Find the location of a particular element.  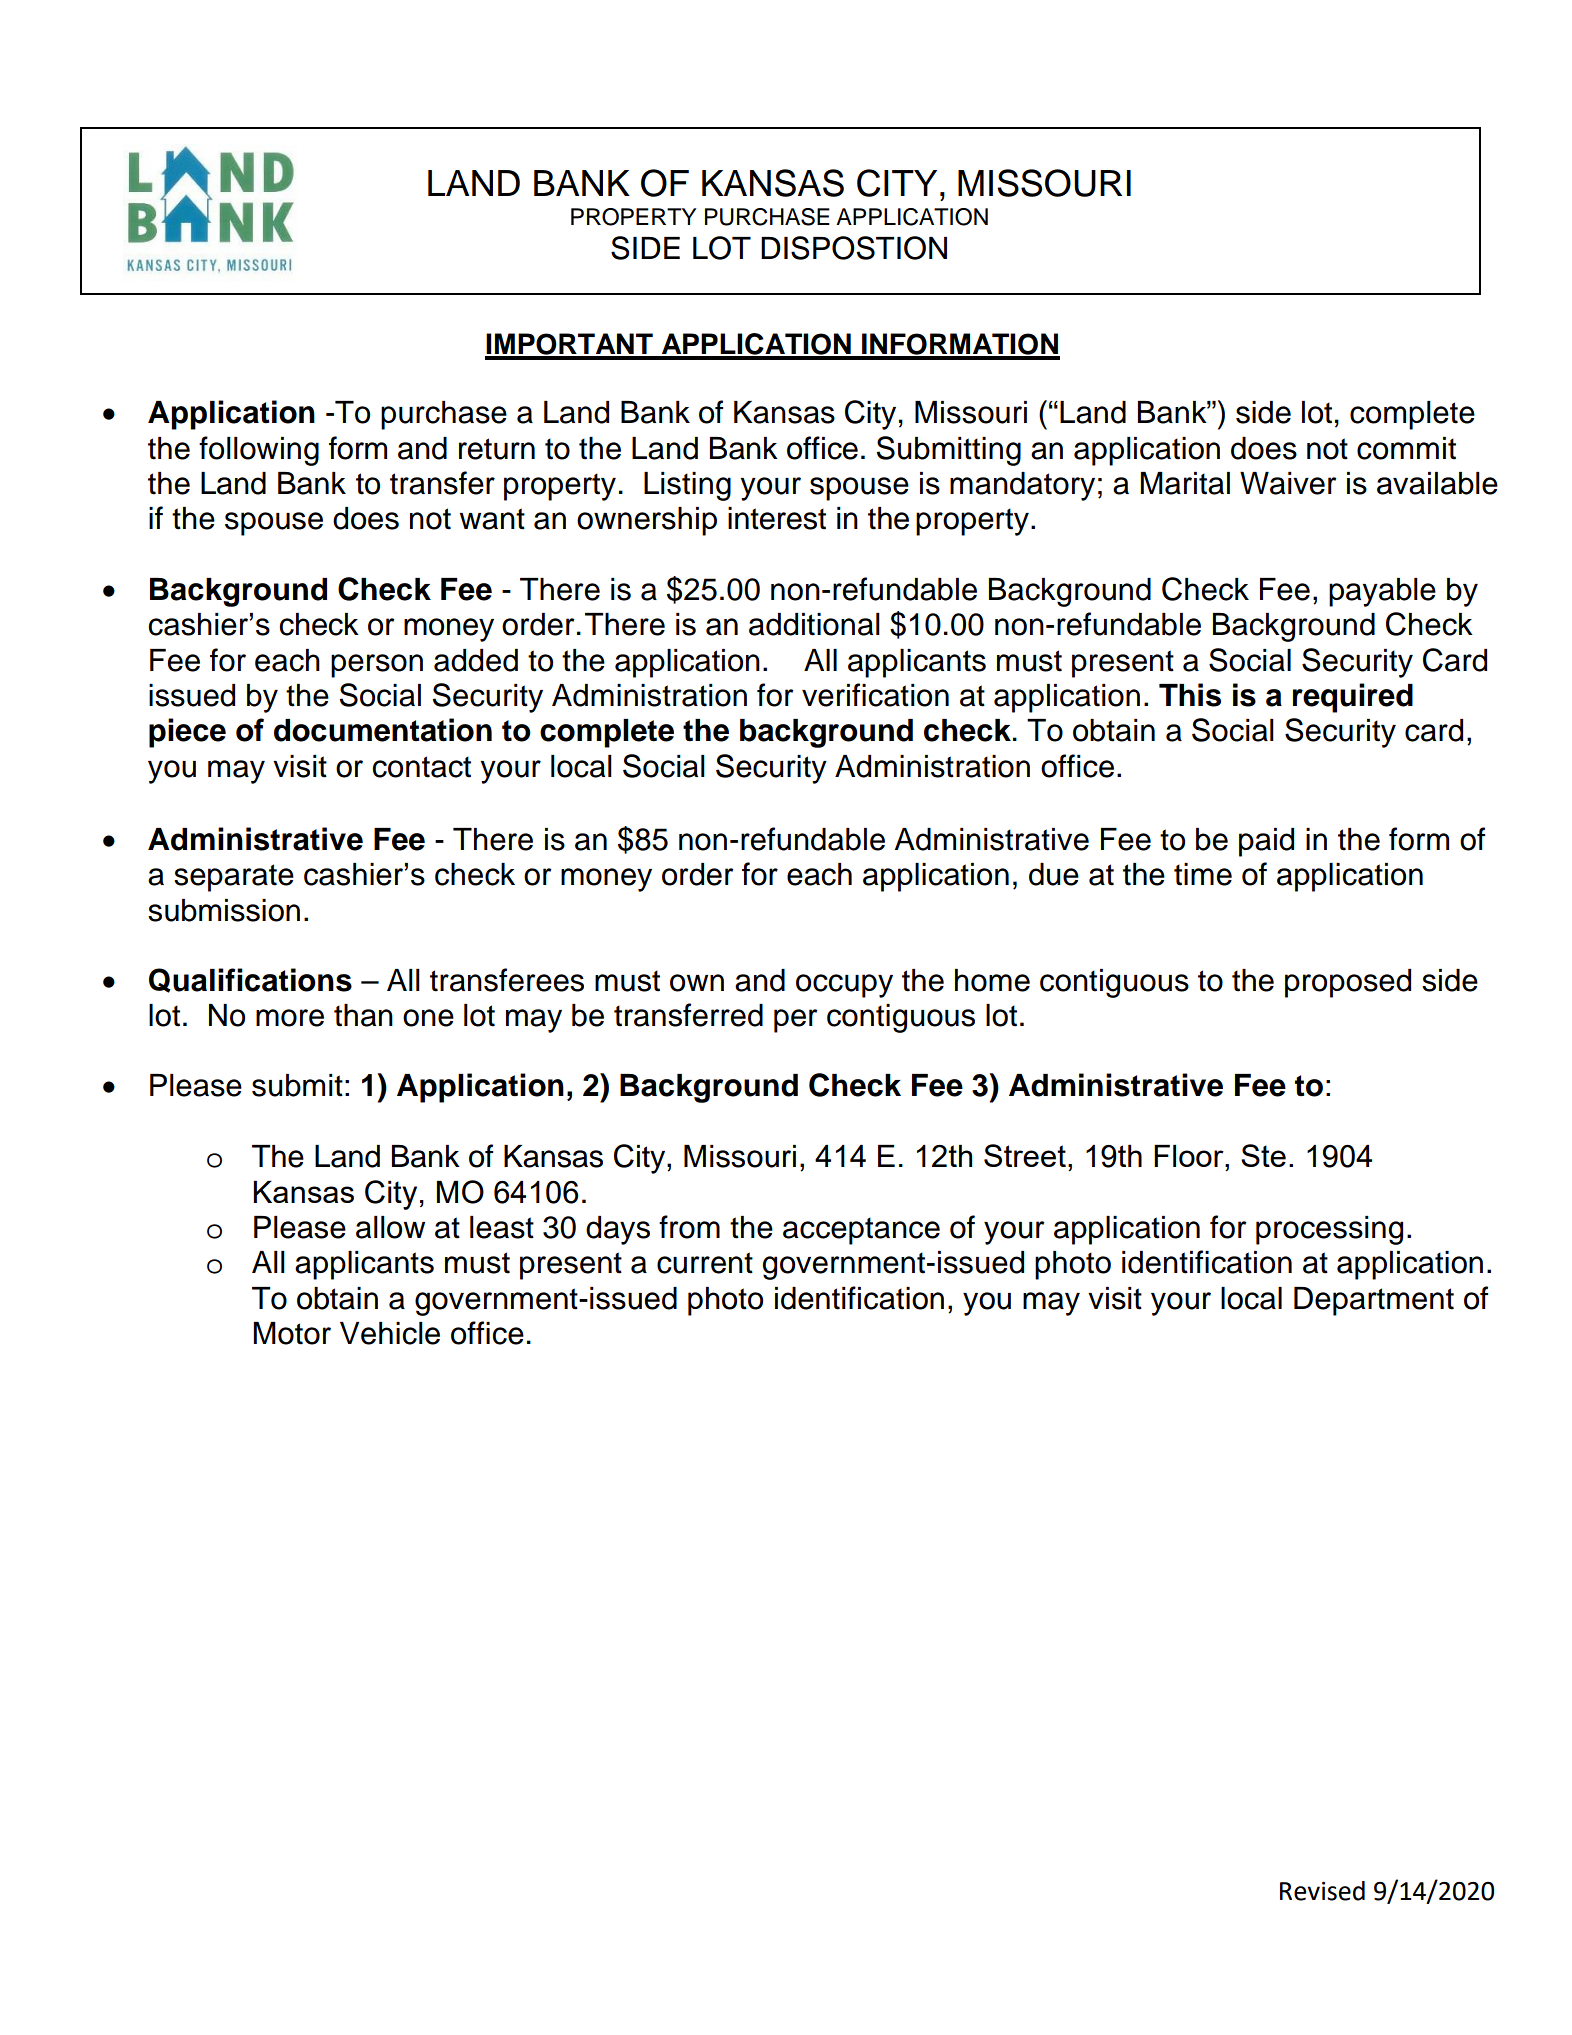

interest is located at coordinates (777, 518).
